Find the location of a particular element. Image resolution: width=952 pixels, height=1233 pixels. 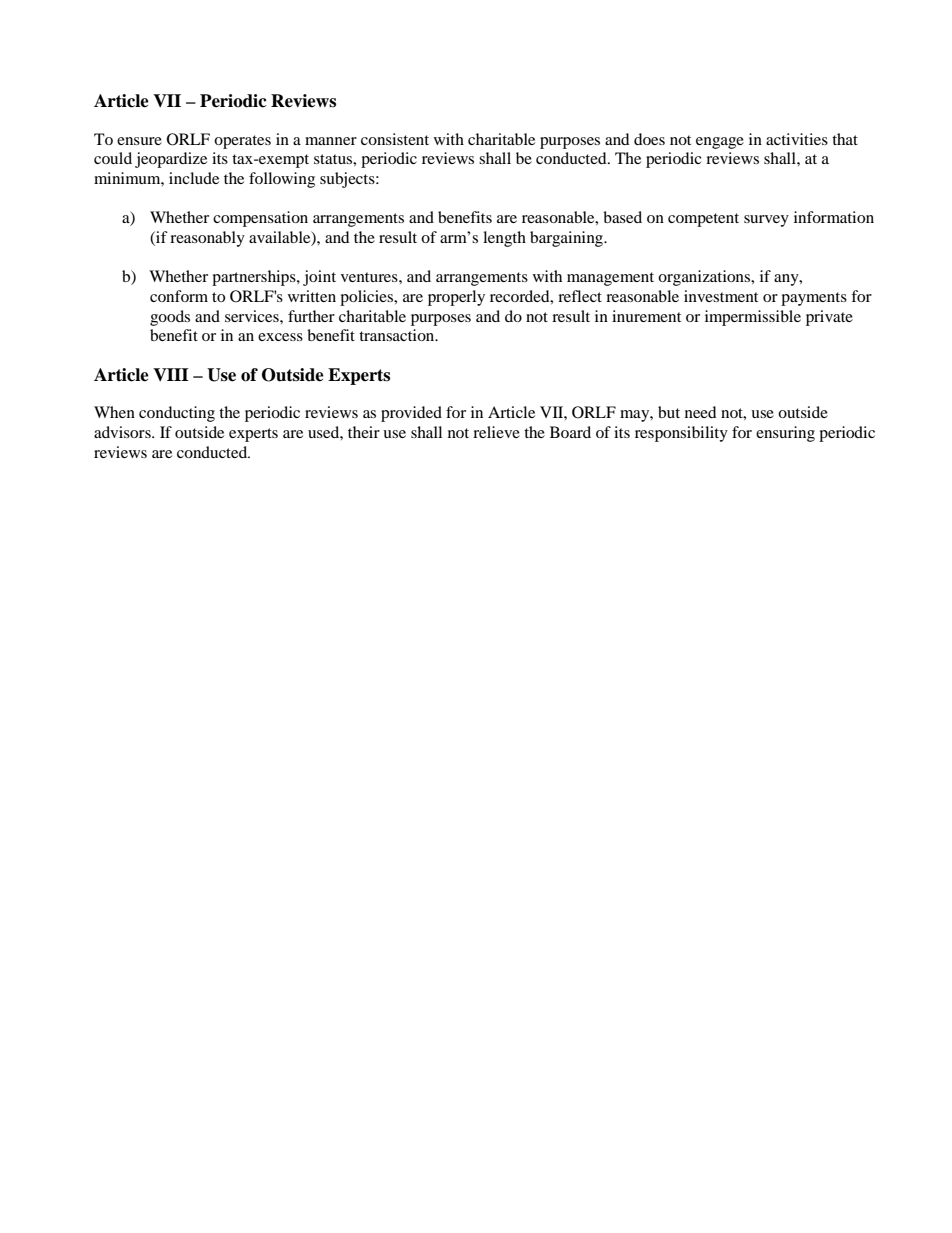

relieve is located at coordinates (496, 432).
